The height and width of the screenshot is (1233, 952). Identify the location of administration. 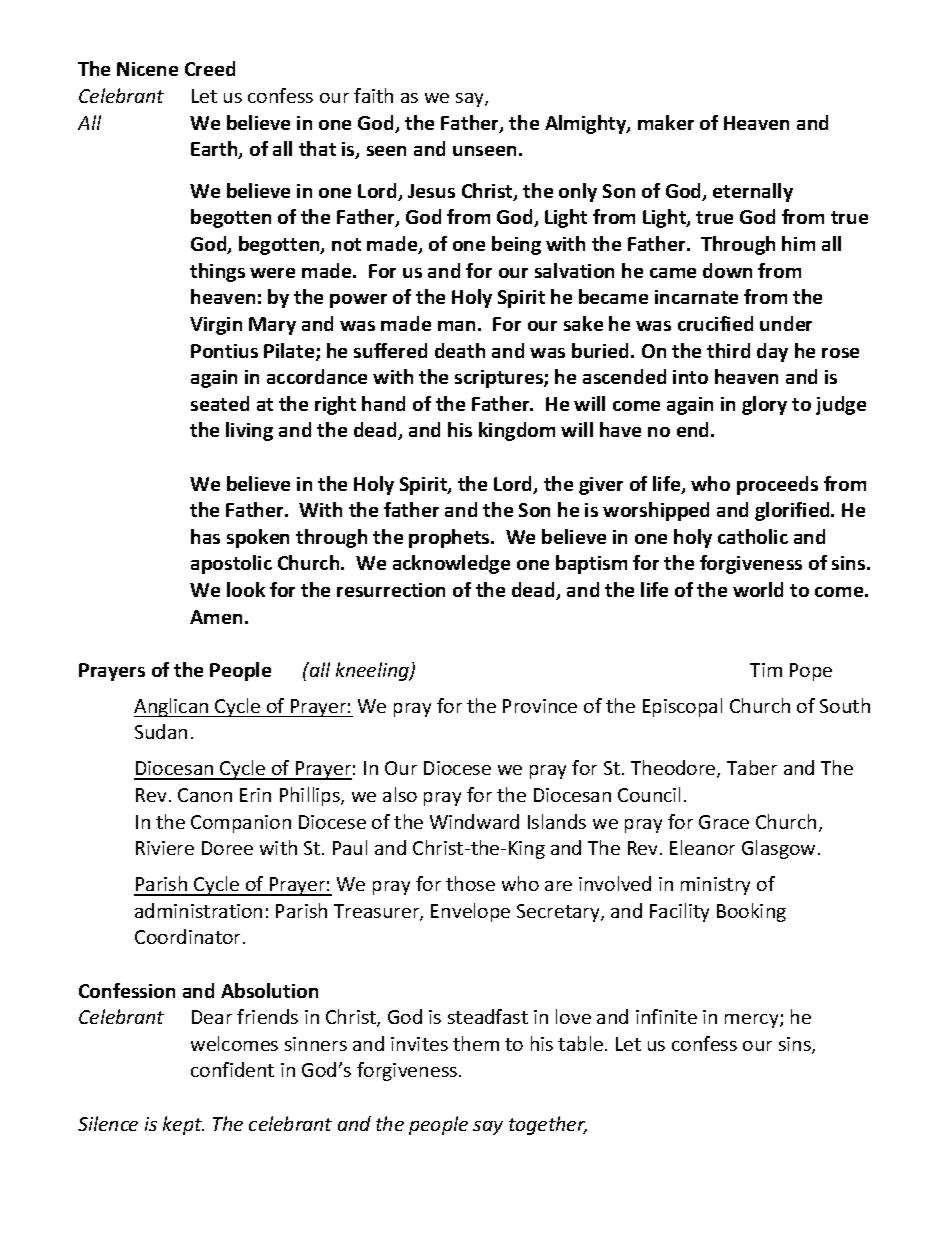
(198, 910).
